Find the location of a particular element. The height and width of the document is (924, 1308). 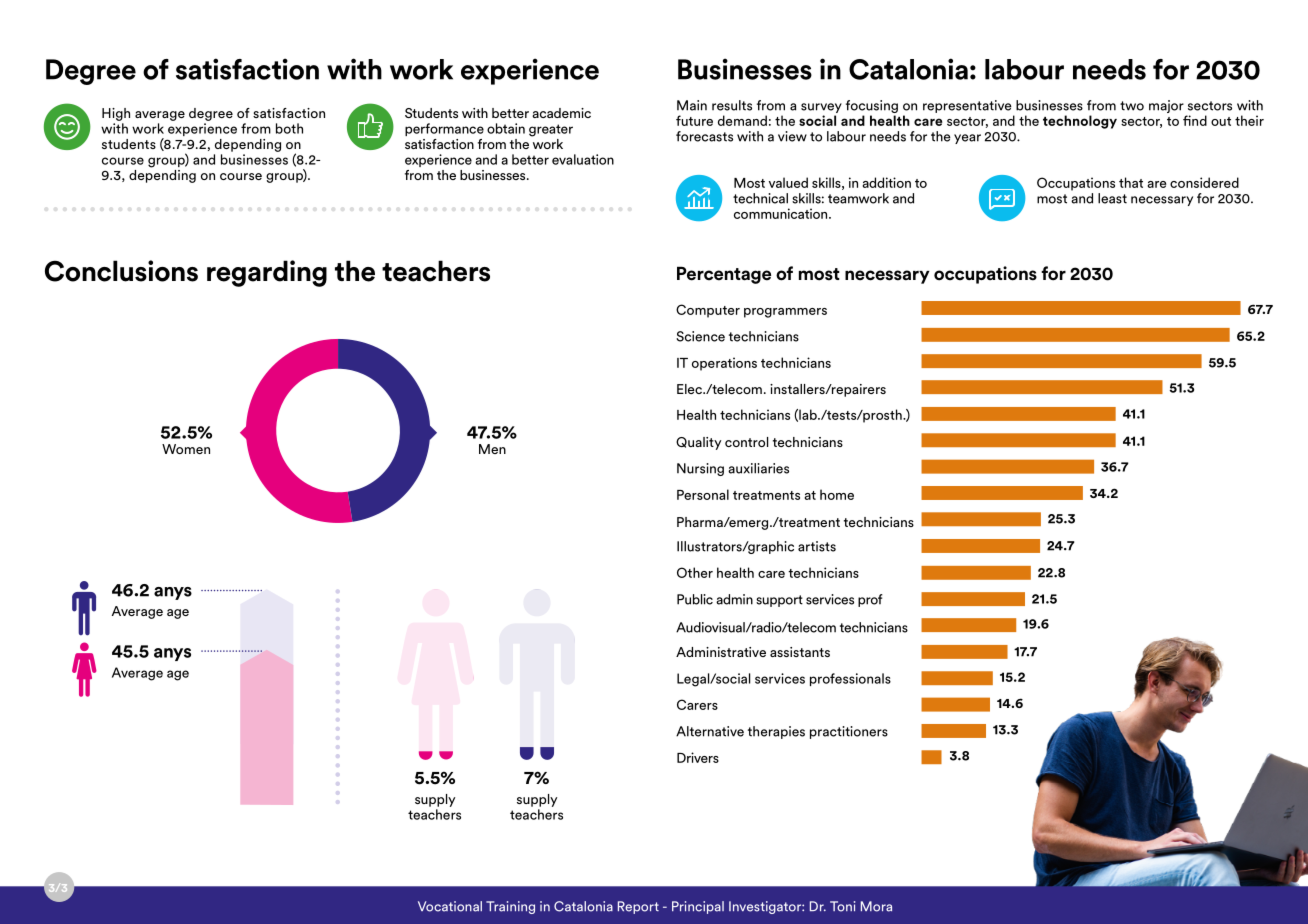

Women is located at coordinates (186, 449).
